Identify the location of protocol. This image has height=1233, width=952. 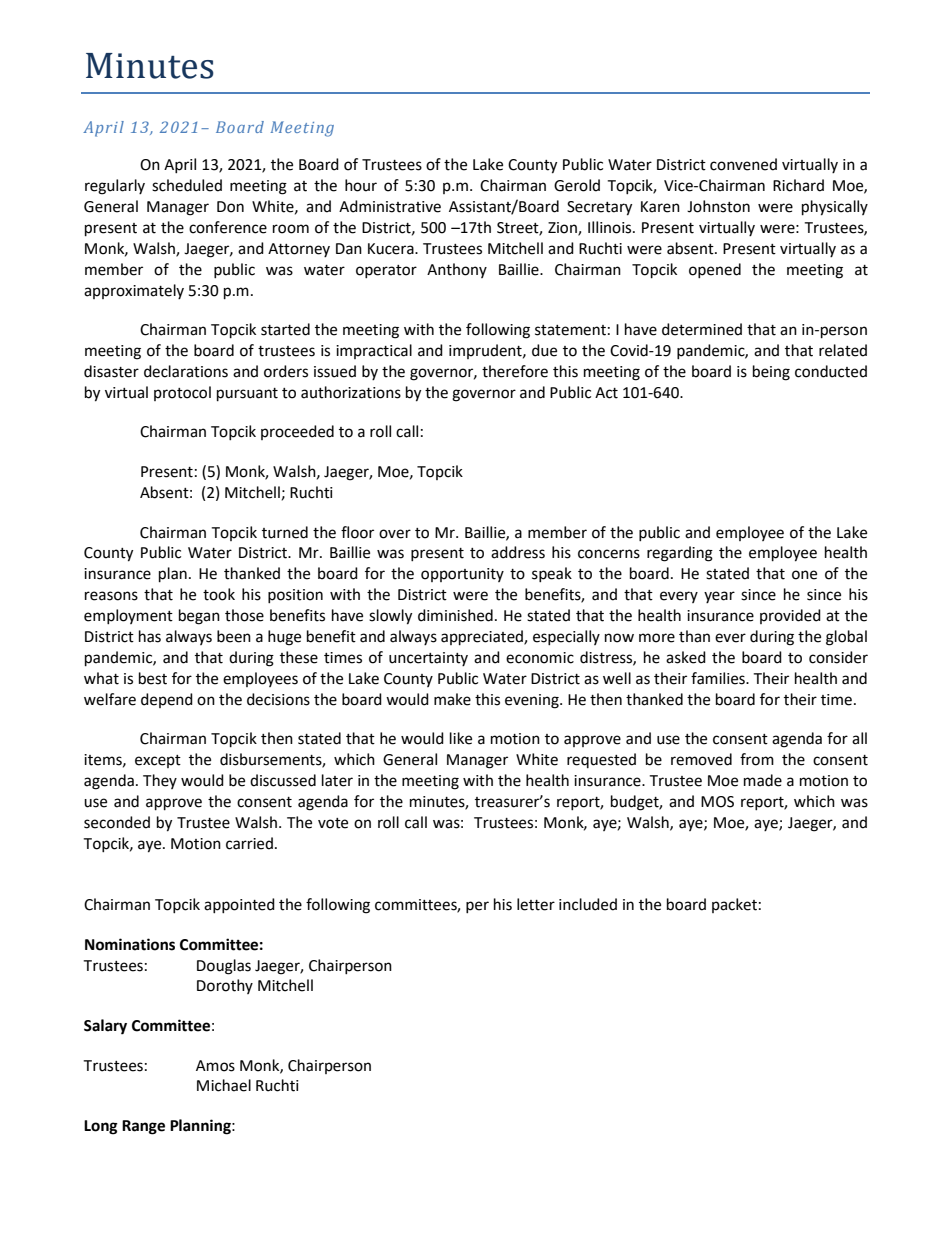
(182, 393).
